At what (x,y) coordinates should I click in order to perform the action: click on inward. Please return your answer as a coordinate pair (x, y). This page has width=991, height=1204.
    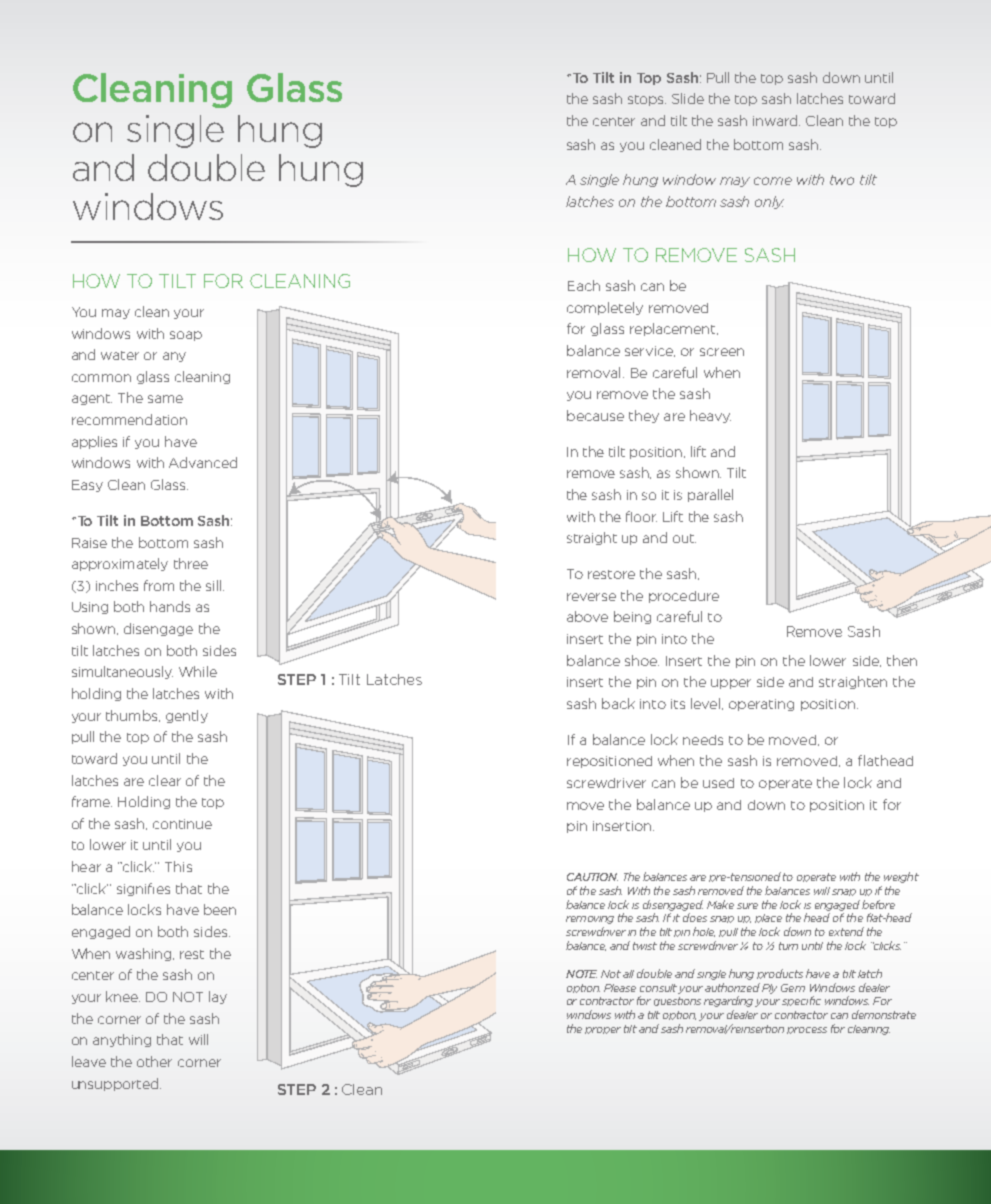
    Looking at the image, I should click on (775, 120).
